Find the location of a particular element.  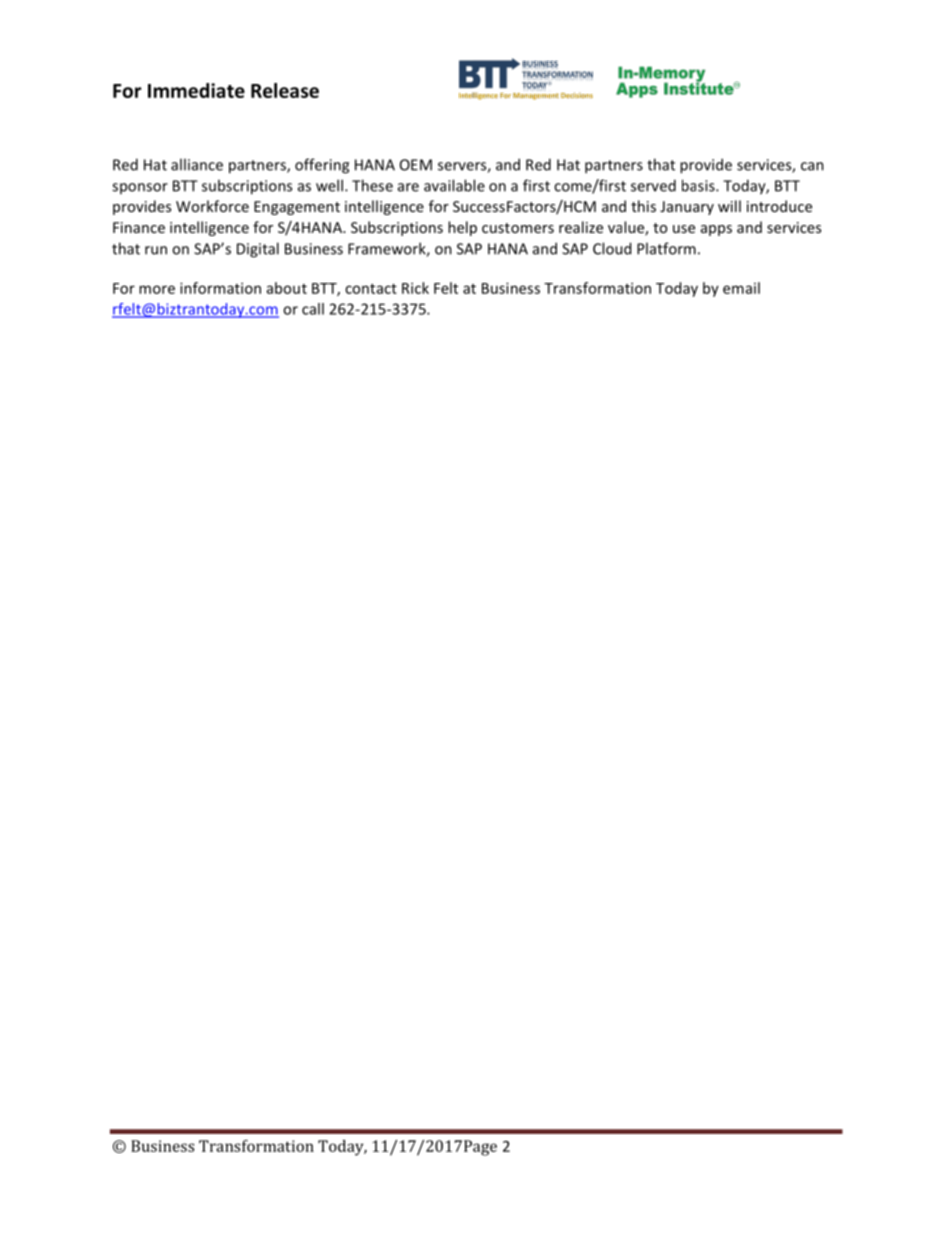

Workforce is located at coordinates (212, 206).
